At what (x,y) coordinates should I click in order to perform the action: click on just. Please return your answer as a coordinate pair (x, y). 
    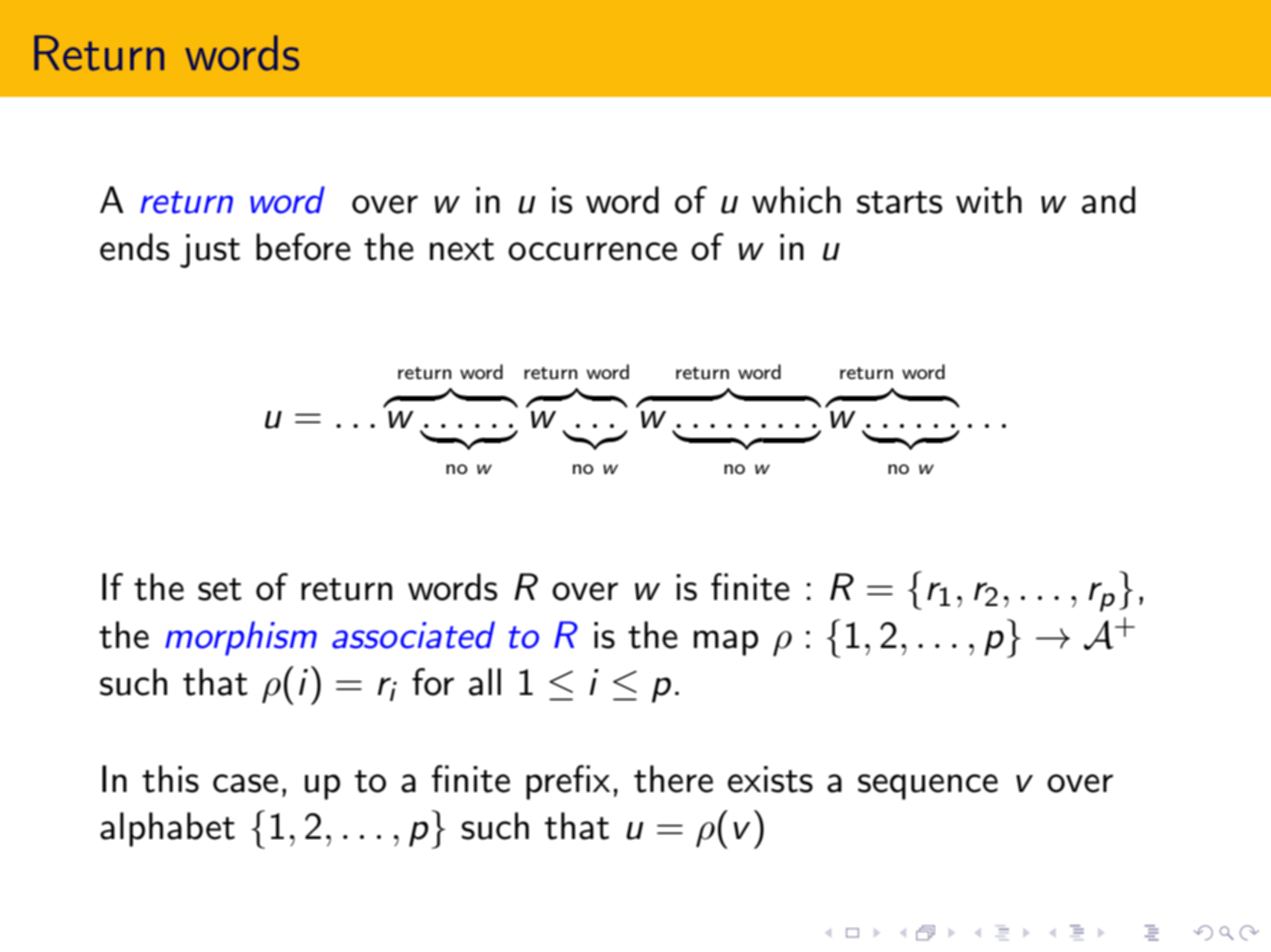
    Looking at the image, I should click on (210, 251).
